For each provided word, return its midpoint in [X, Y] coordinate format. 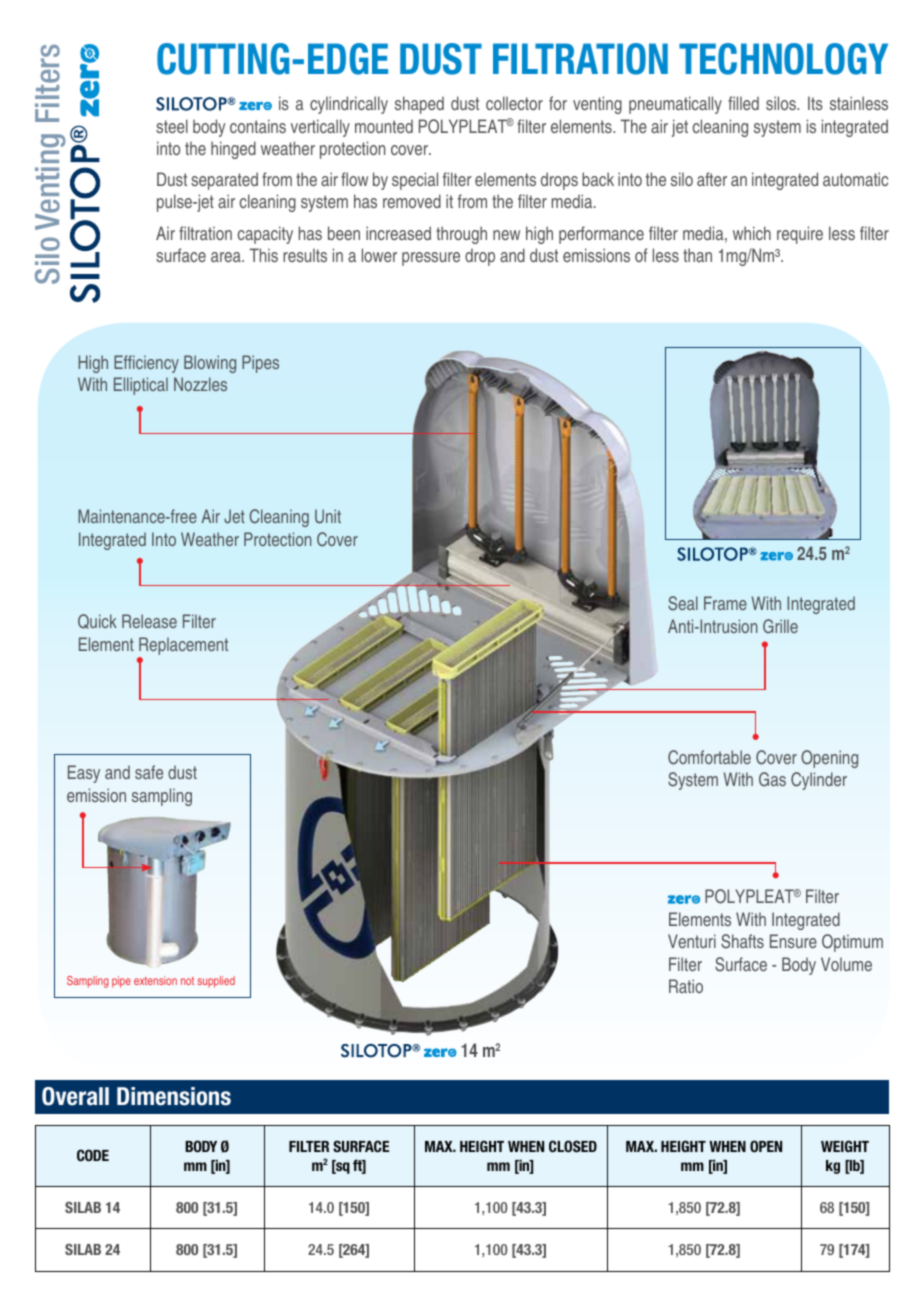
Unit [328, 516]
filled [743, 103]
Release [149, 621]
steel [172, 126]
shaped [419, 105]
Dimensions [174, 1096]
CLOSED [573, 1146]
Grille [780, 626]
